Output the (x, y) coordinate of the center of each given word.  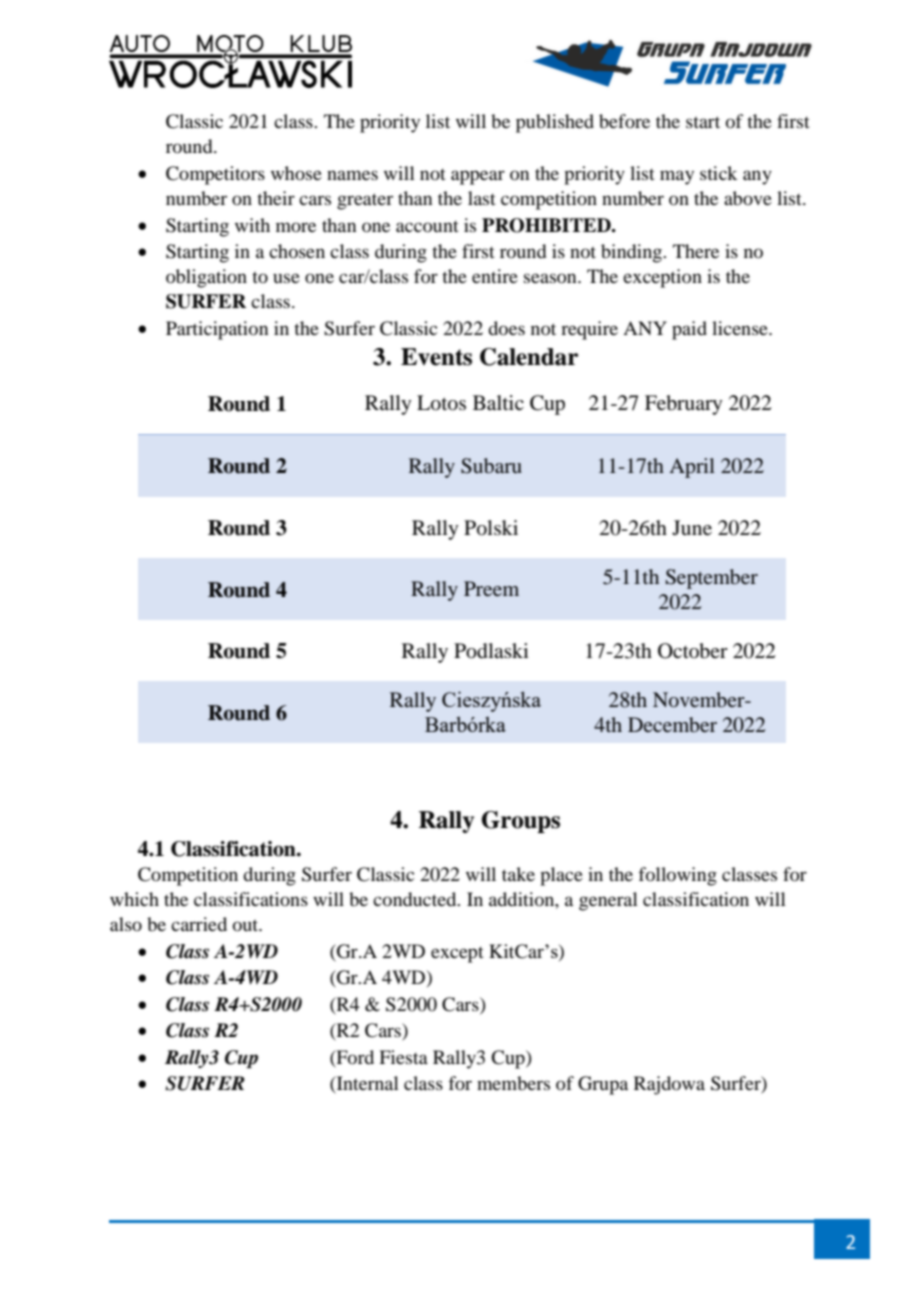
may (677, 177)
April (692, 468)
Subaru (491, 466)
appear (478, 177)
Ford (354, 1058)
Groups (521, 822)
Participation (217, 330)
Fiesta (403, 1057)
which (134, 899)
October (693, 651)
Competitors (215, 175)
